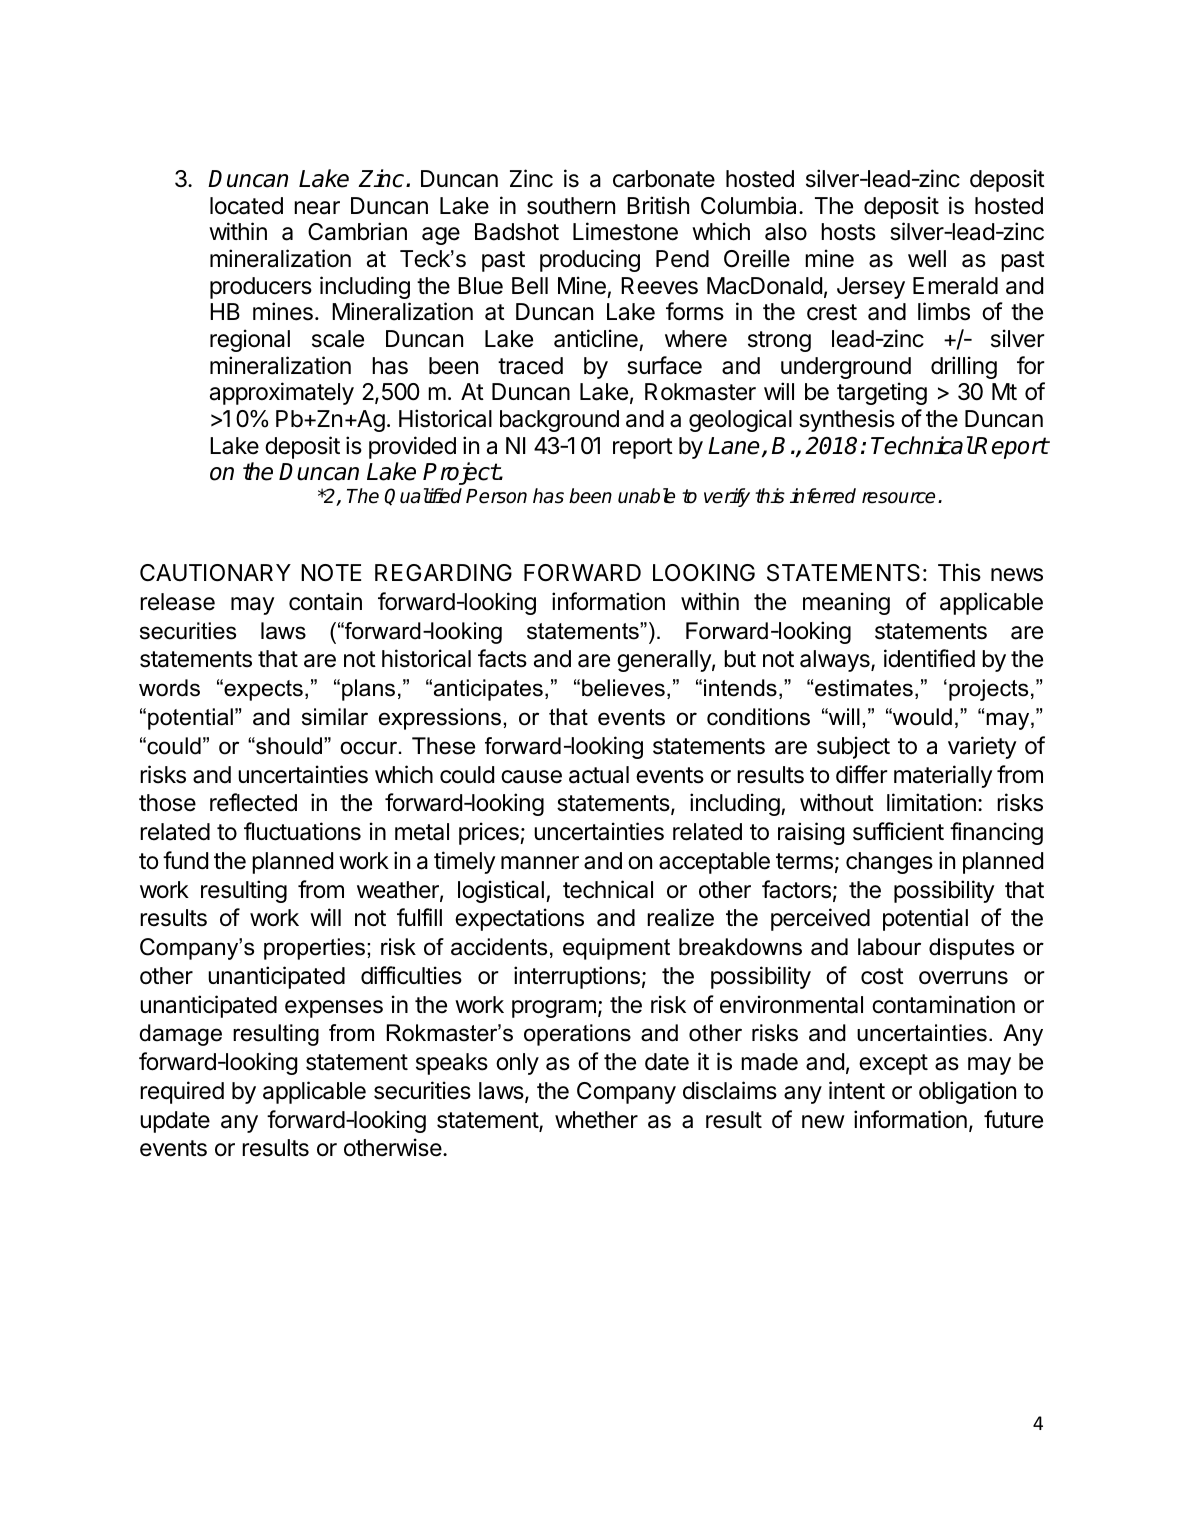 Image resolution: width=1183 pixels, height=1530 pixels. What do you see at coordinates (182, 1092) in the page?
I see `required` at bounding box center [182, 1092].
